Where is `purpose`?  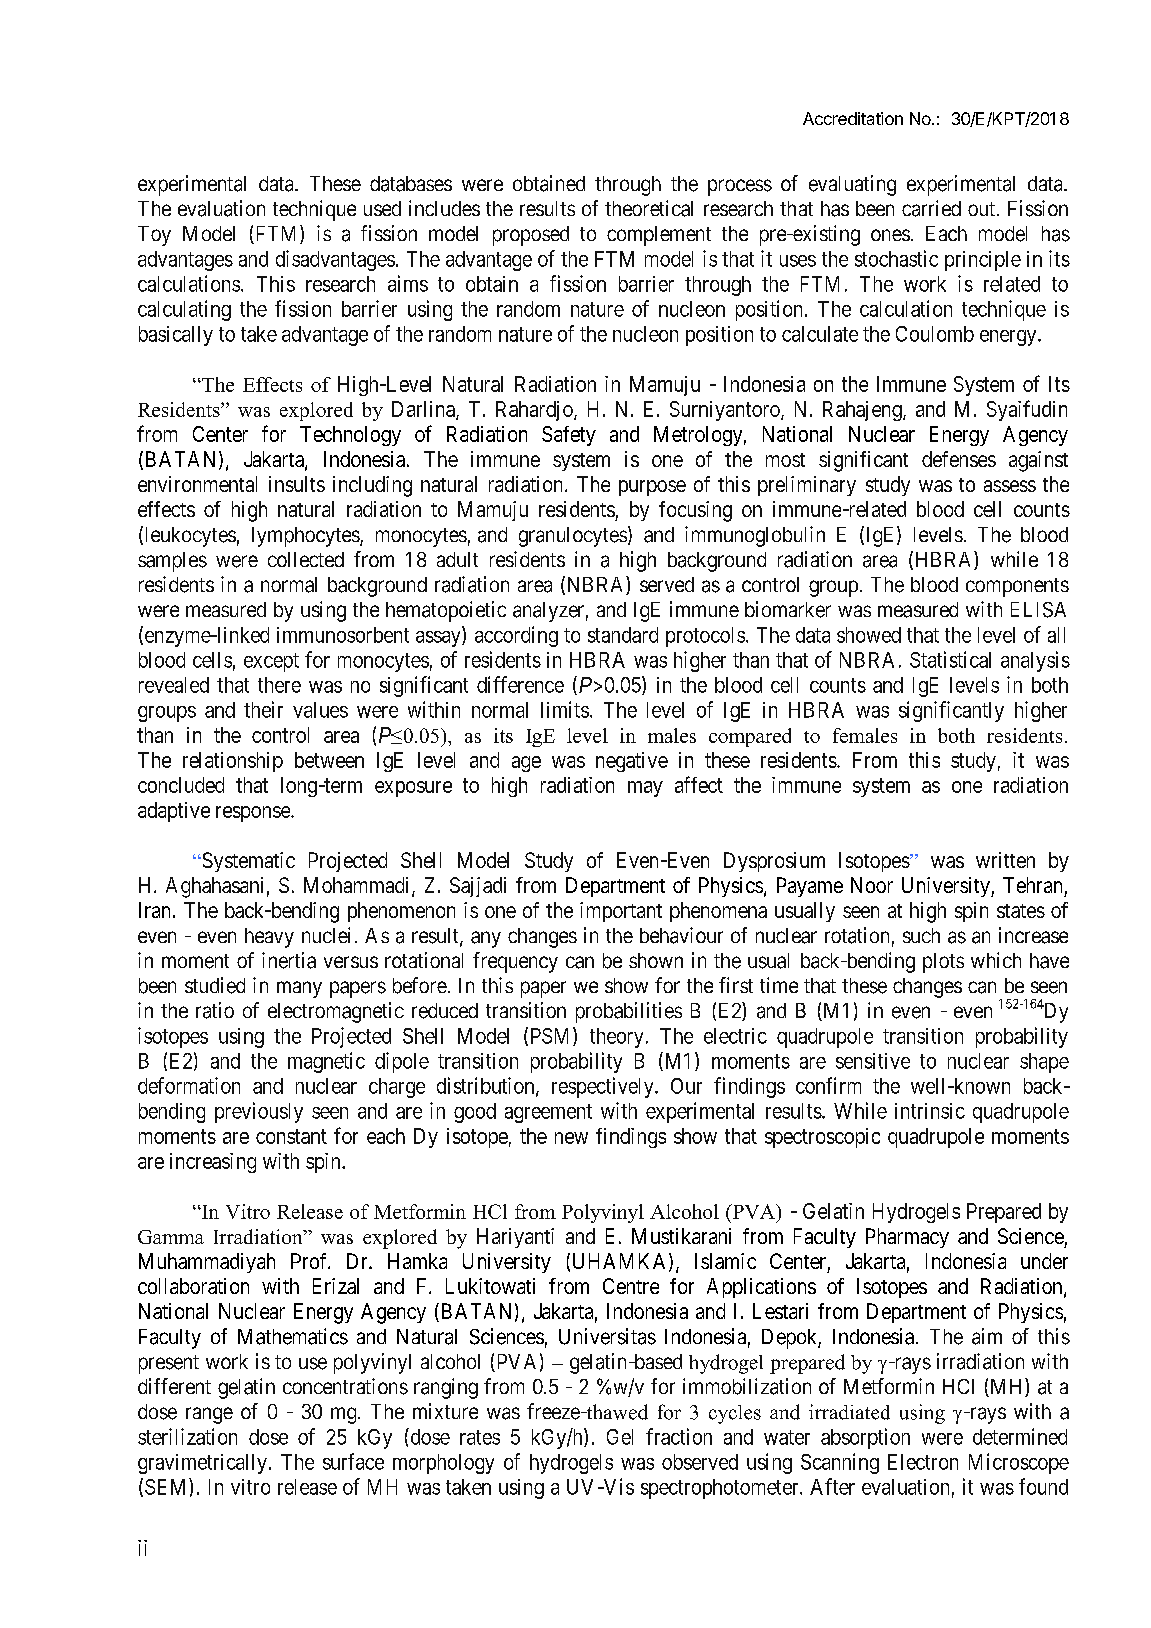
purpose is located at coordinates (652, 488).
